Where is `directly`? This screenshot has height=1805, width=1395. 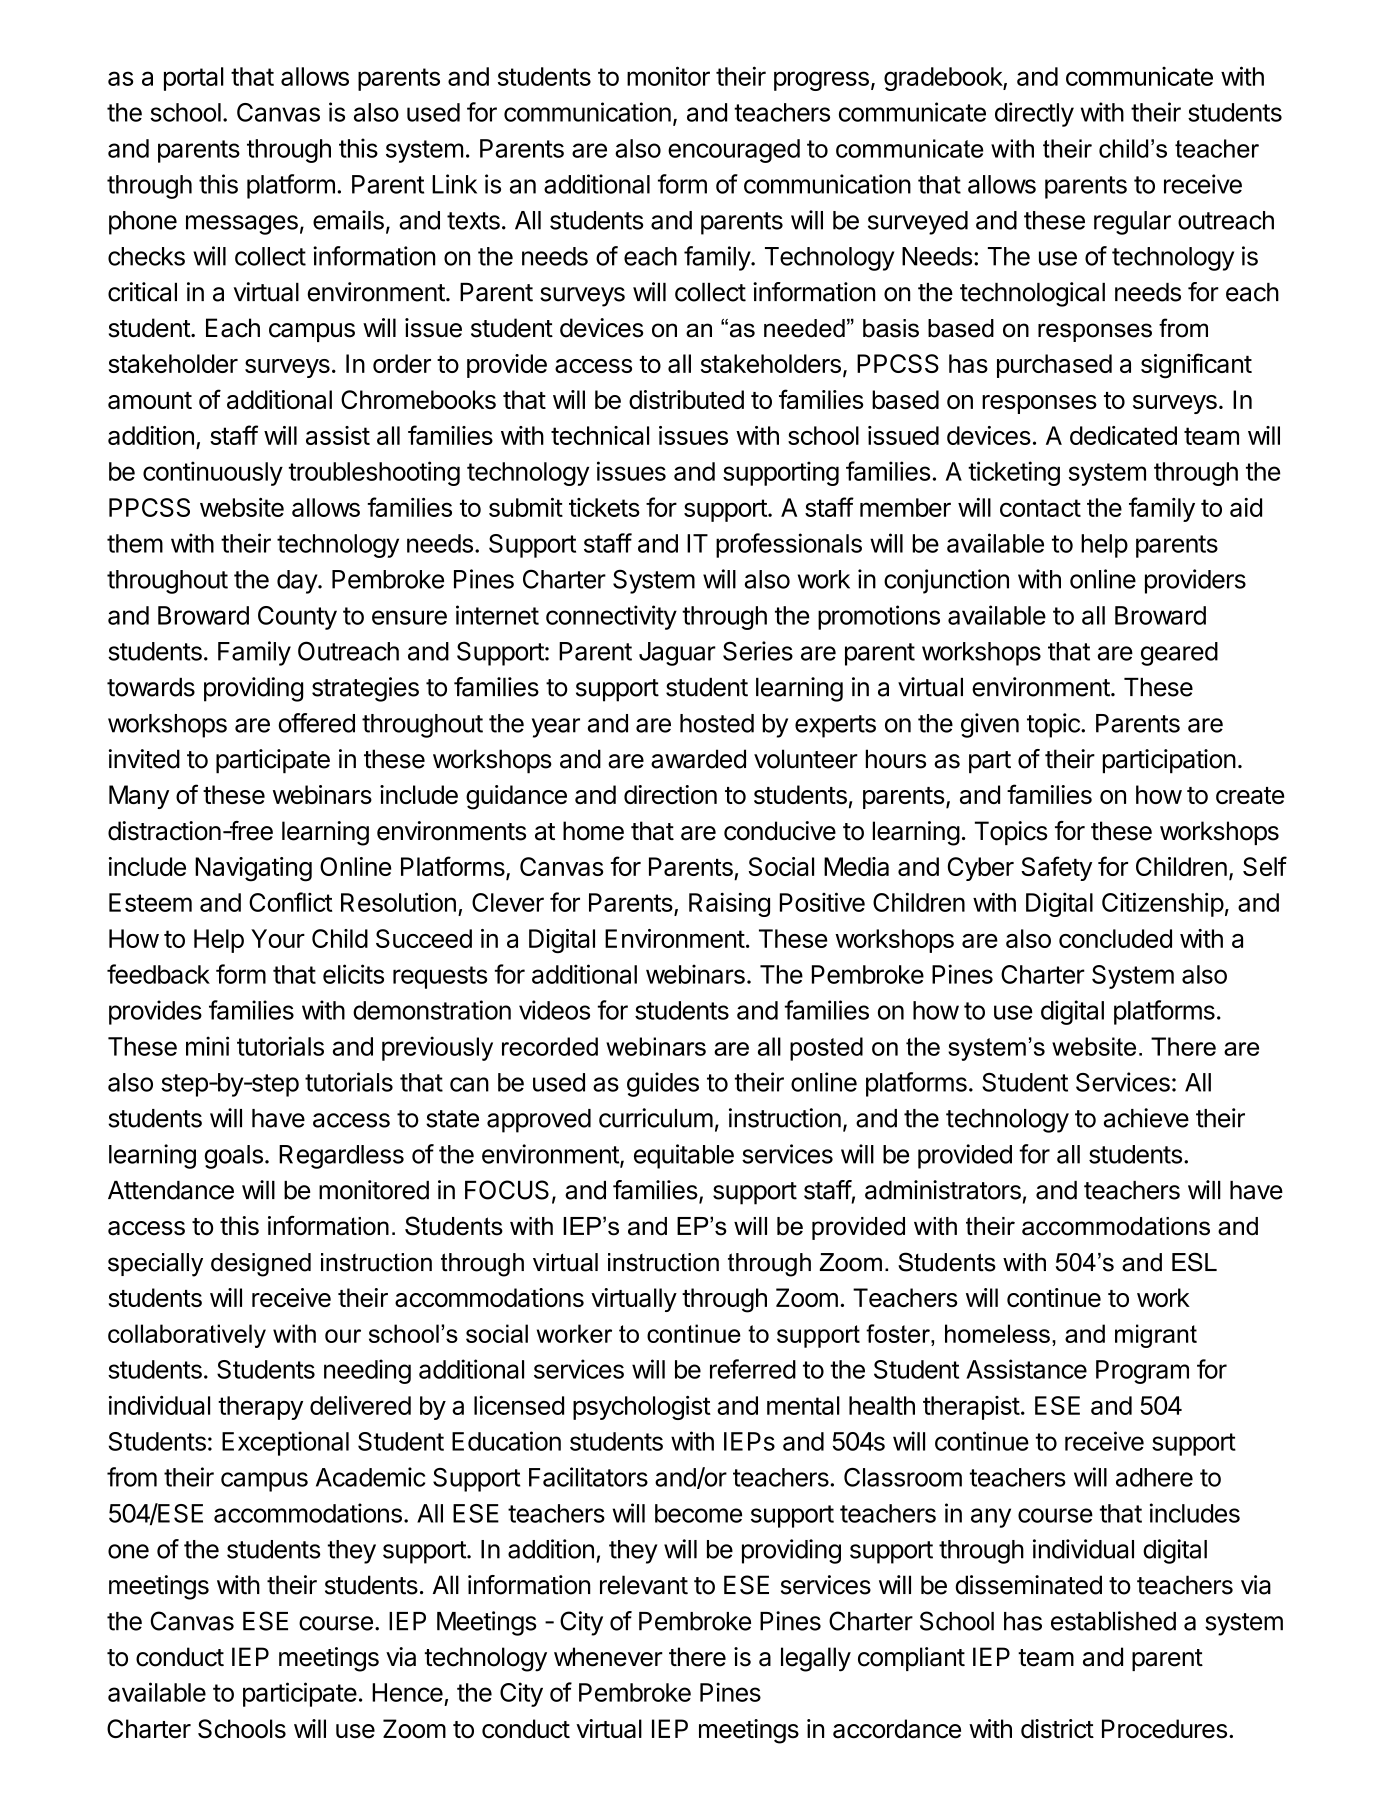
directly is located at coordinates (1034, 114).
